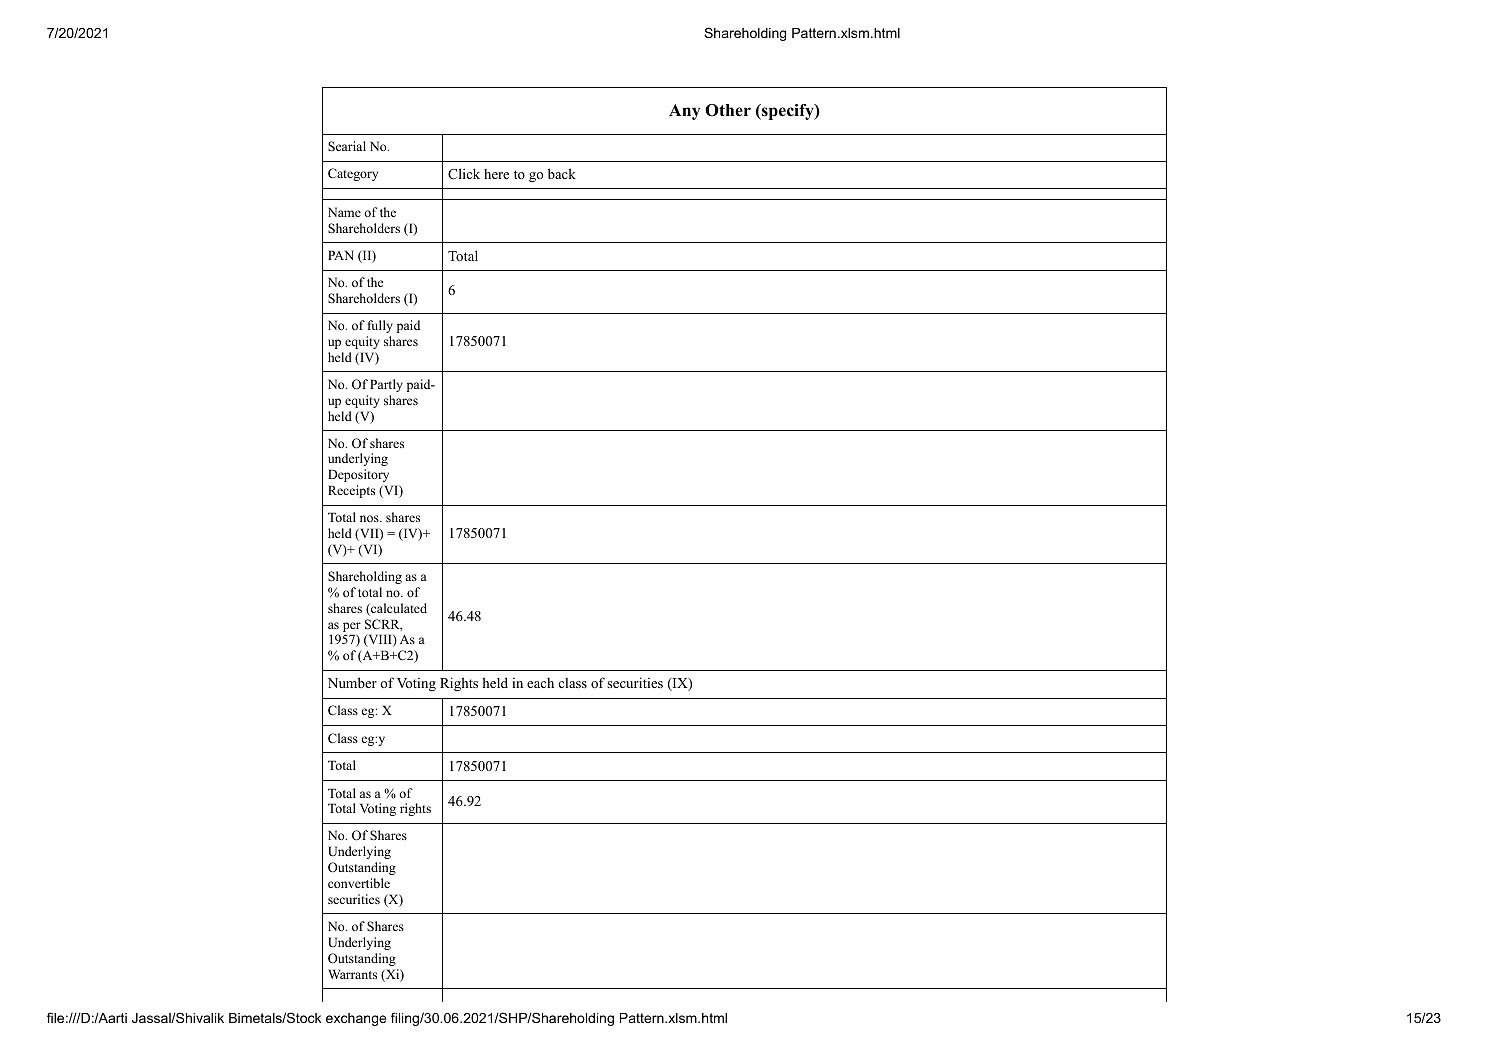 The width and height of the screenshot is (1488, 1053). Describe the element at coordinates (540, 683) in the screenshot. I see `each` at that location.
